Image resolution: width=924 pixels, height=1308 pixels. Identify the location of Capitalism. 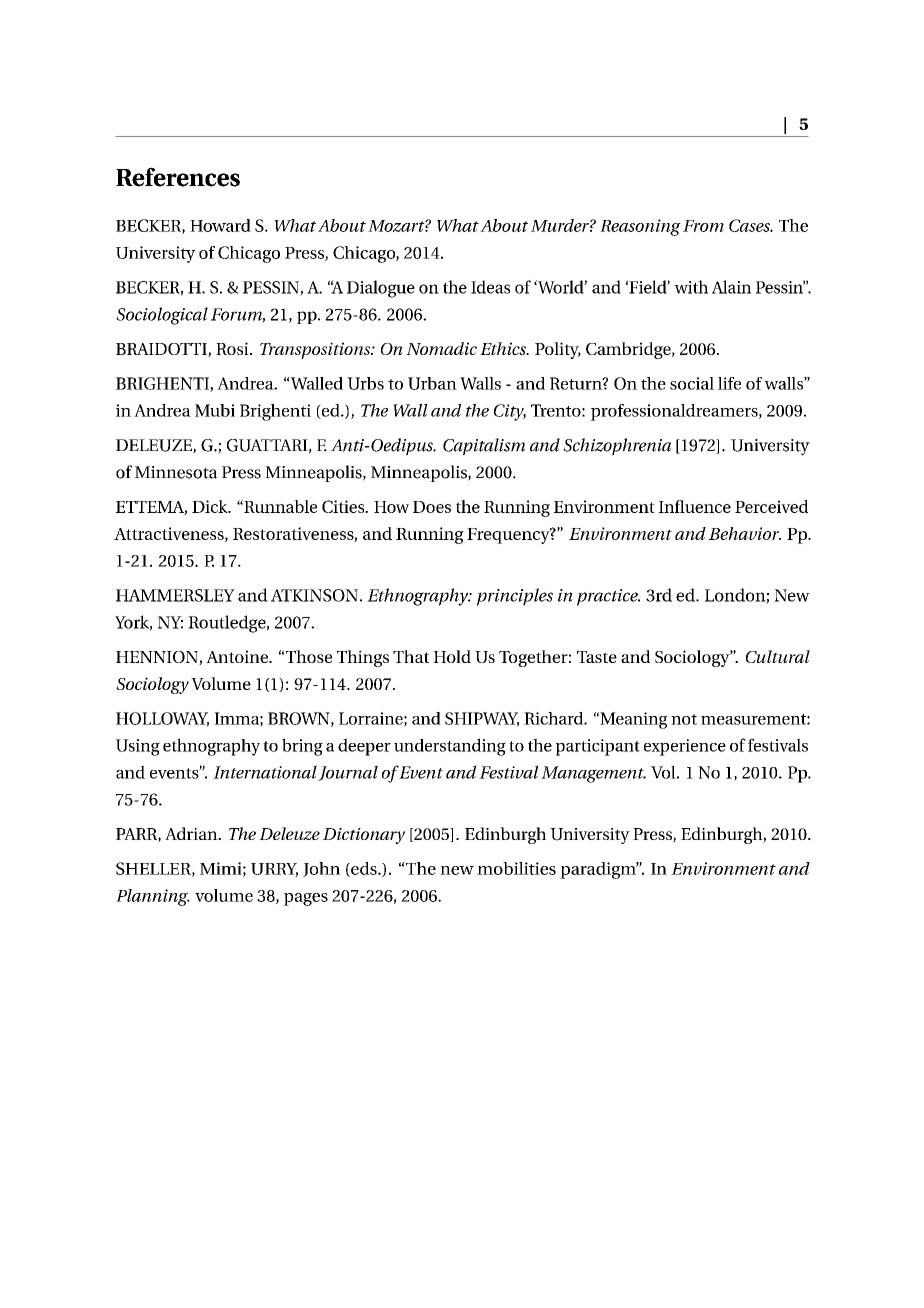
(484, 446).
